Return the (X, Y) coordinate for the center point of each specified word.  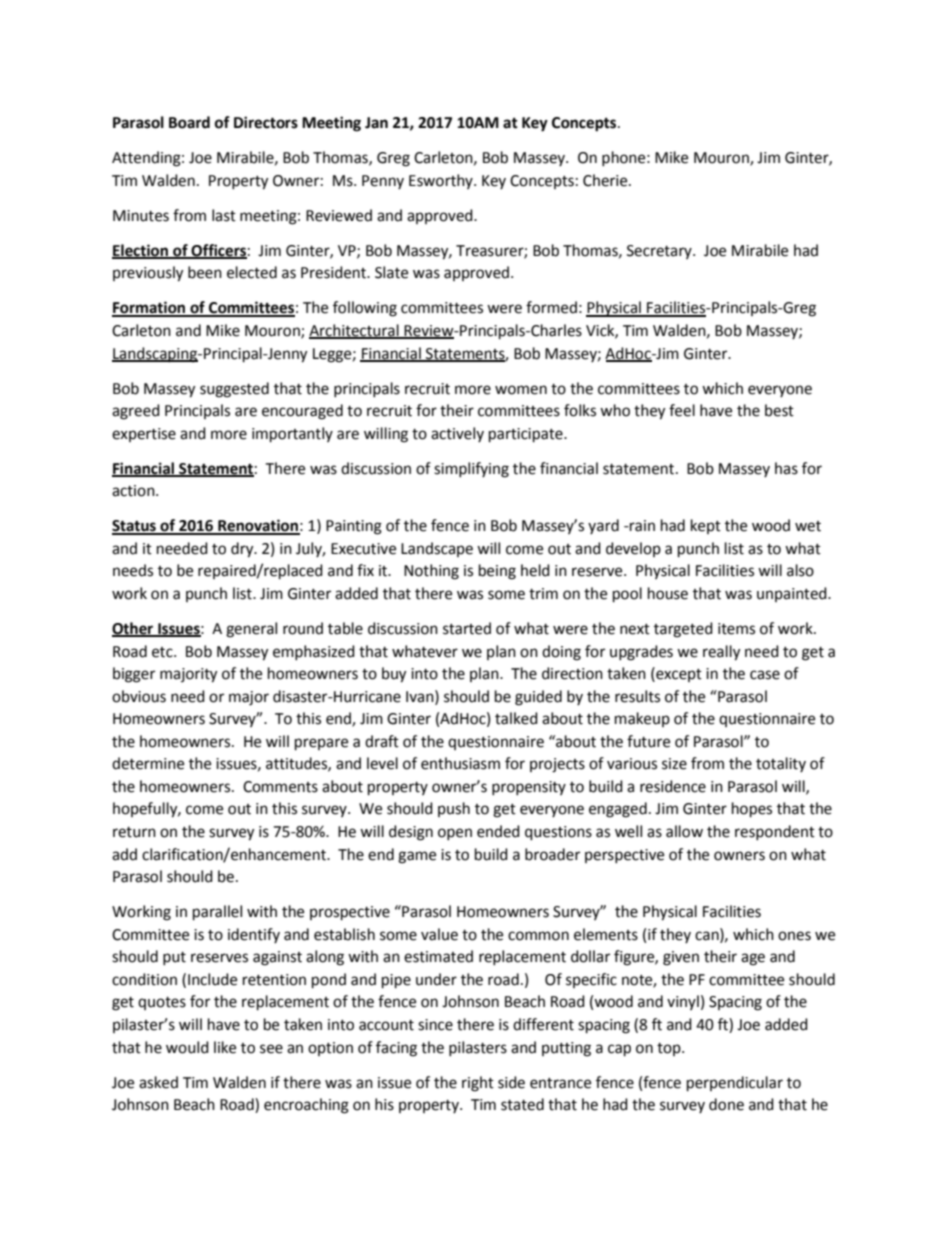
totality (781, 764)
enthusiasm (460, 763)
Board (189, 122)
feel (682, 410)
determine (148, 763)
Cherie (606, 180)
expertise (144, 435)
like (225, 1047)
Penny (383, 182)
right (478, 1084)
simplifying (471, 470)
